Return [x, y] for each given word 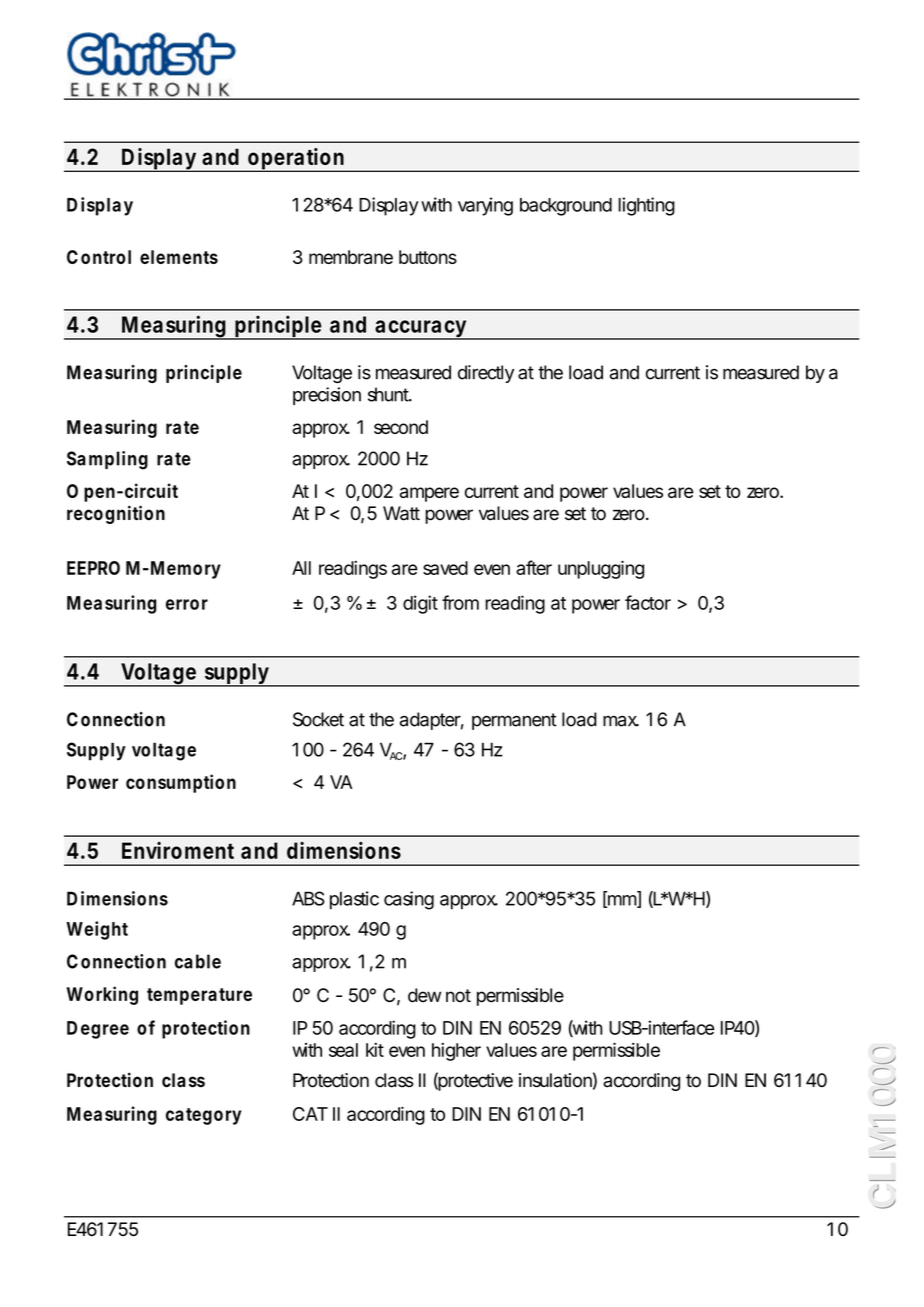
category [204, 1116]
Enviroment [178, 850]
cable [198, 961]
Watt [401, 513]
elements [179, 257]
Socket [318, 719]
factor [648, 602]
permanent [514, 721]
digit [420, 604]
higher [456, 1052]
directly [486, 374]
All [301, 568]
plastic [354, 900]
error [187, 604]
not [458, 996]
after [534, 567]
